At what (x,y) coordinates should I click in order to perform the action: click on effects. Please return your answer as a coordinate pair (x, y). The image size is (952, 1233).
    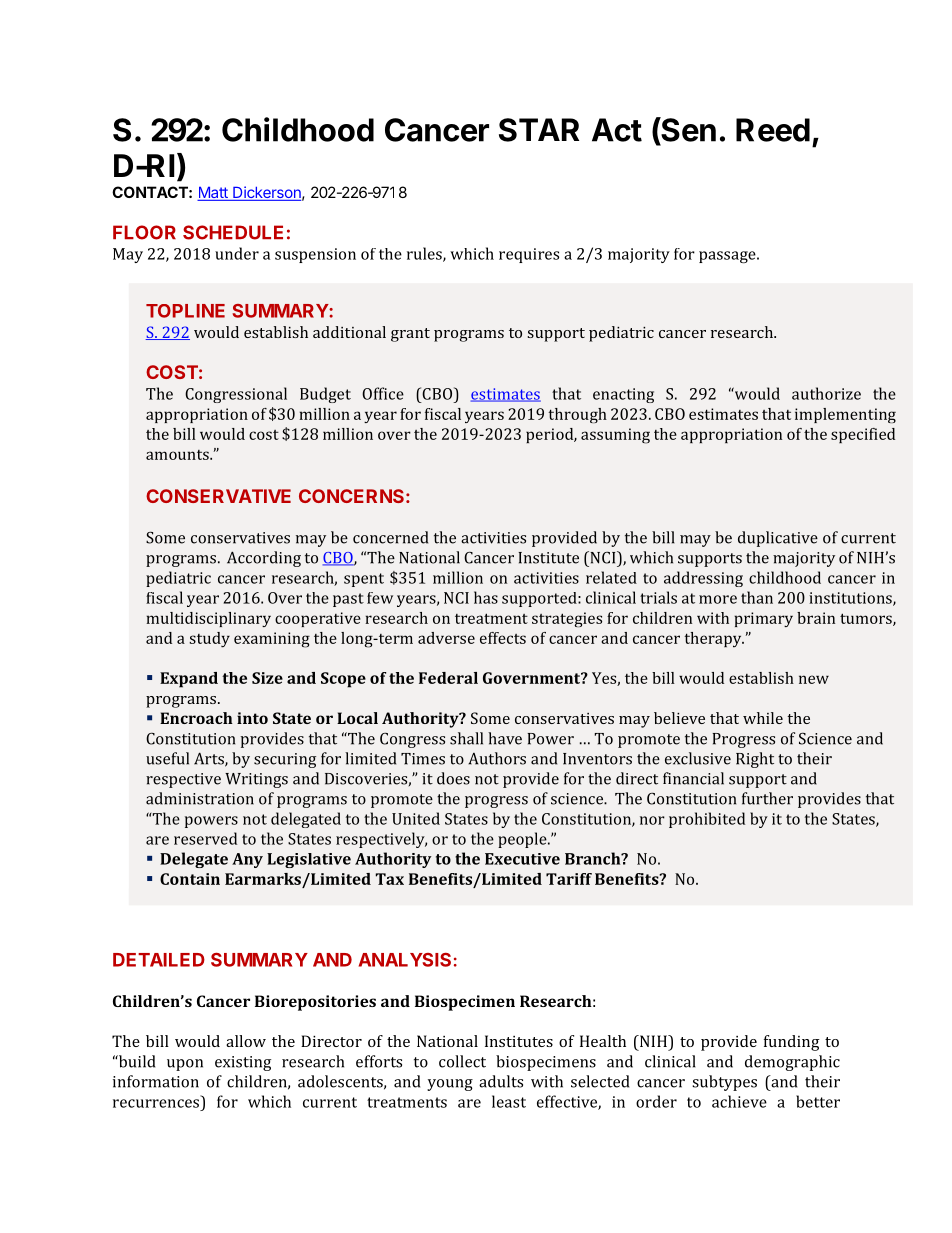
    Looking at the image, I should click on (503, 638).
